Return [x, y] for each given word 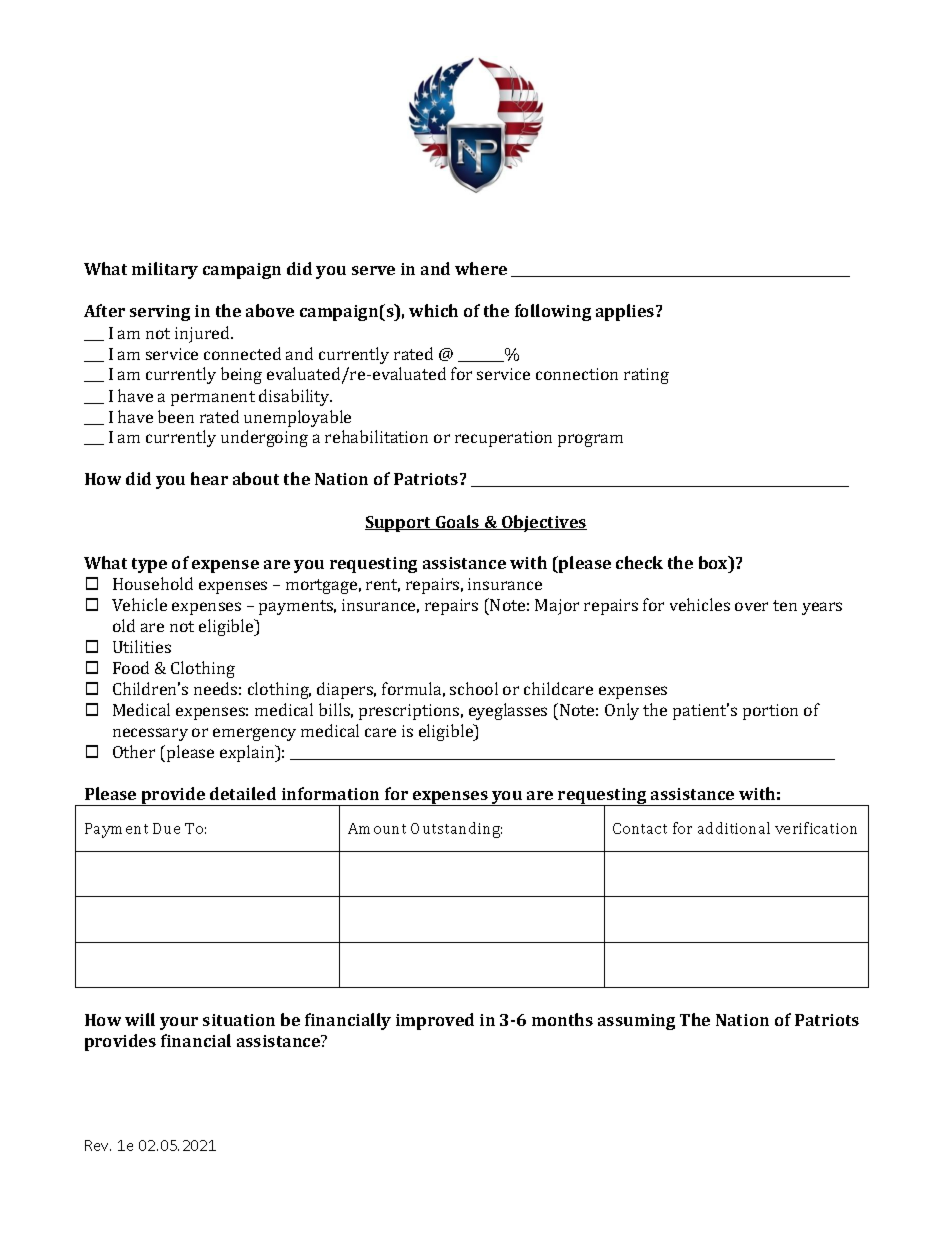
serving [160, 313]
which [433, 310]
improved [435, 1021]
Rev [98, 1145]
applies [626, 312]
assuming [636, 1022]
